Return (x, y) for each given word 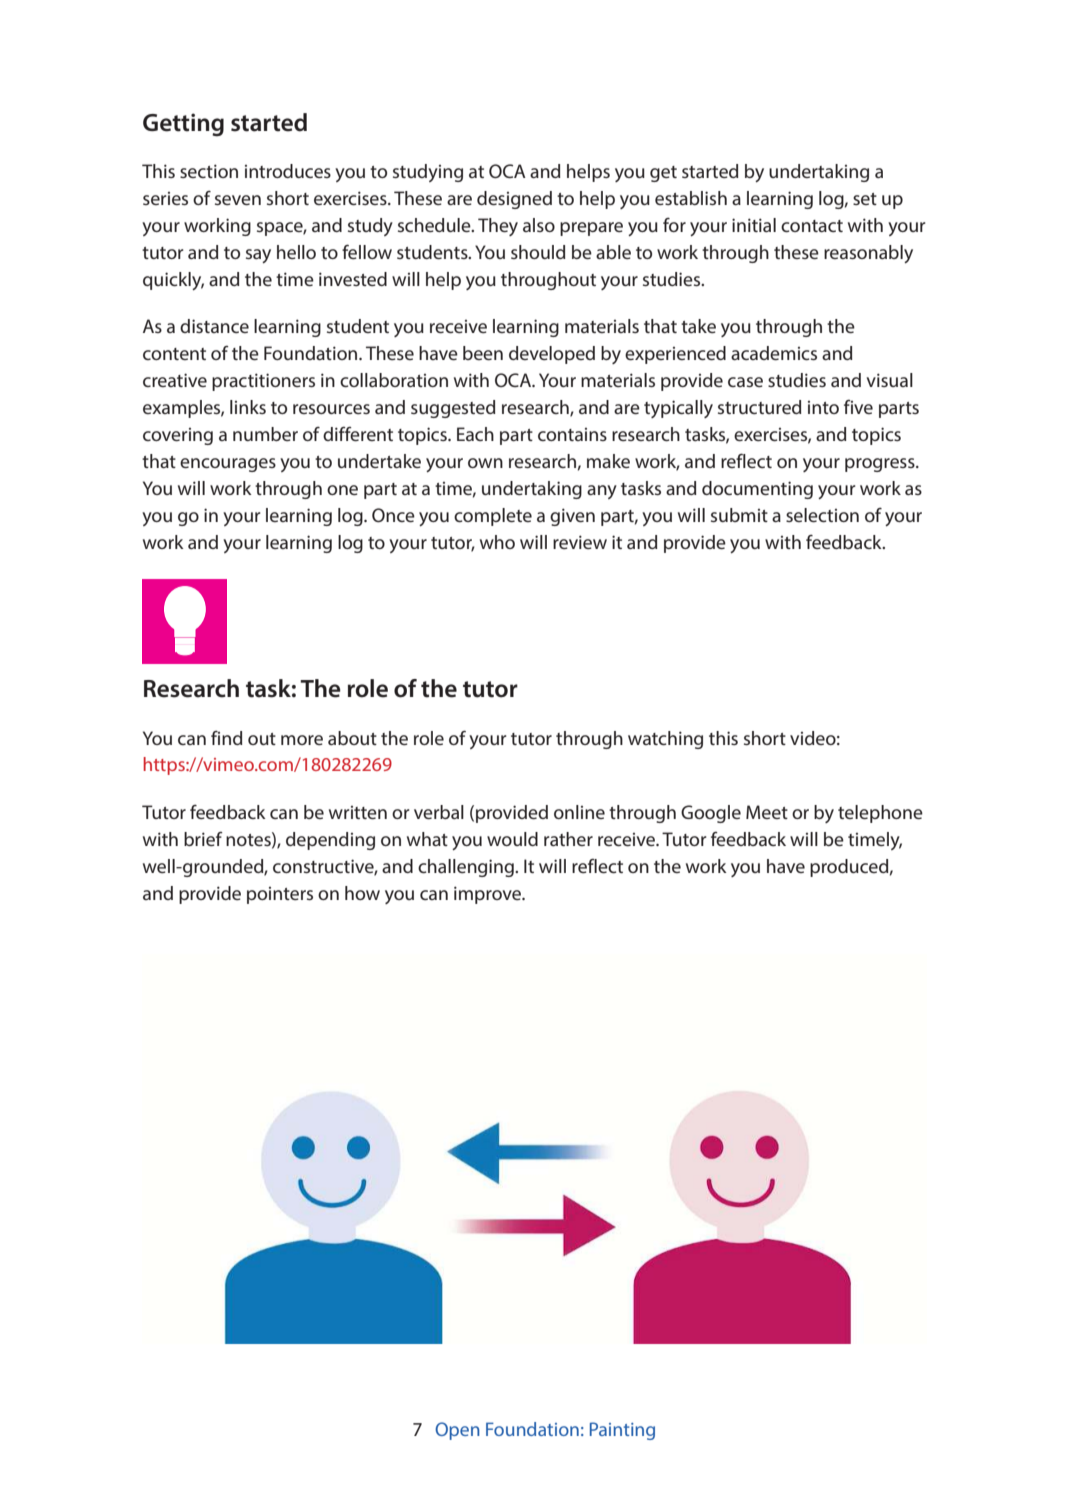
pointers (280, 895)
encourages (228, 465)
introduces (288, 171)
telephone (880, 814)
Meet (767, 812)
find (227, 738)
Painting (622, 1431)
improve (488, 895)
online (579, 812)
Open (457, 1431)
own (485, 463)
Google (711, 814)
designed (514, 200)
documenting (757, 490)
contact (812, 226)
